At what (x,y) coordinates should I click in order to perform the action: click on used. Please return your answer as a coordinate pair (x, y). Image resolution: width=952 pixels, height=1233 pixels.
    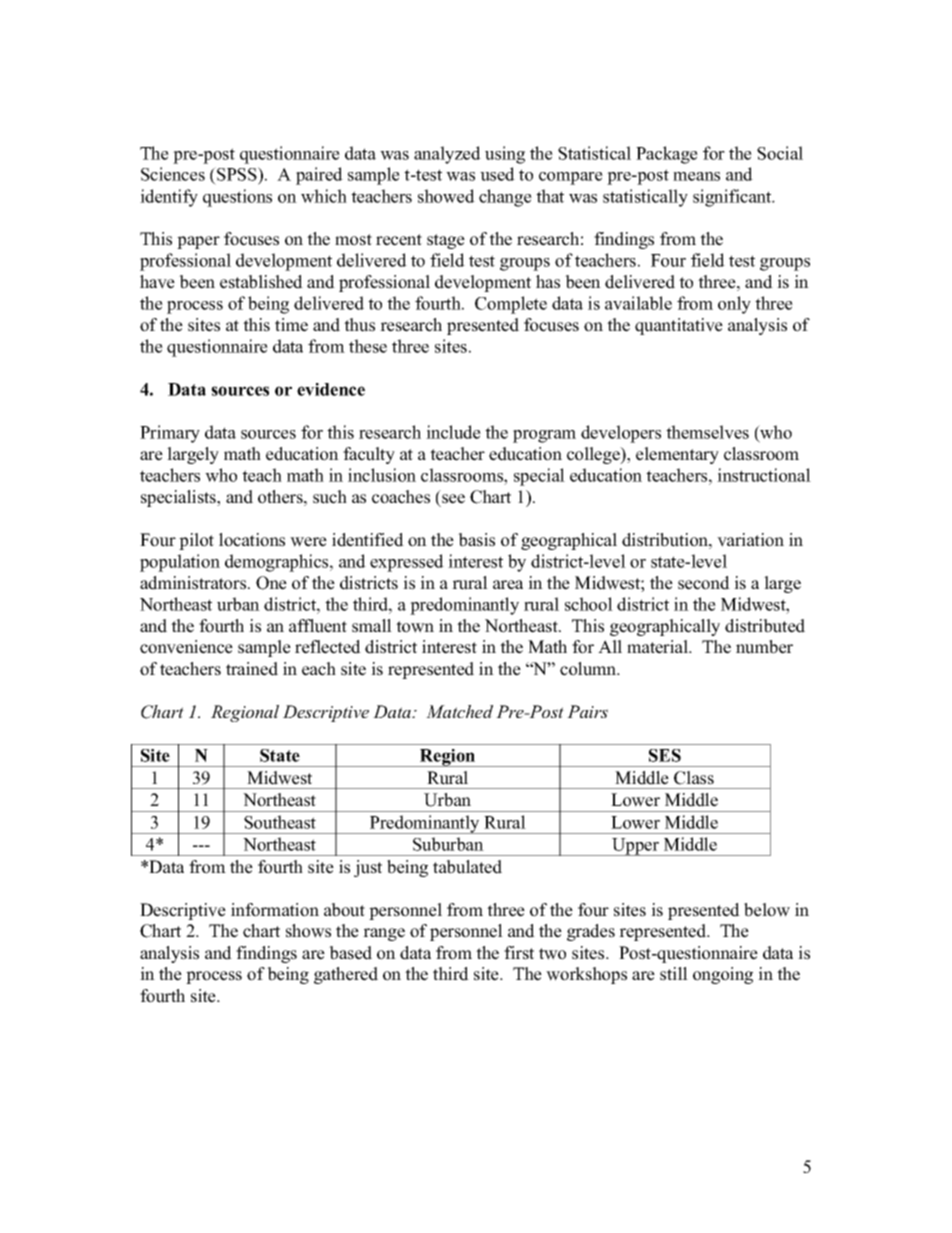
    Looking at the image, I should click on (497, 174).
